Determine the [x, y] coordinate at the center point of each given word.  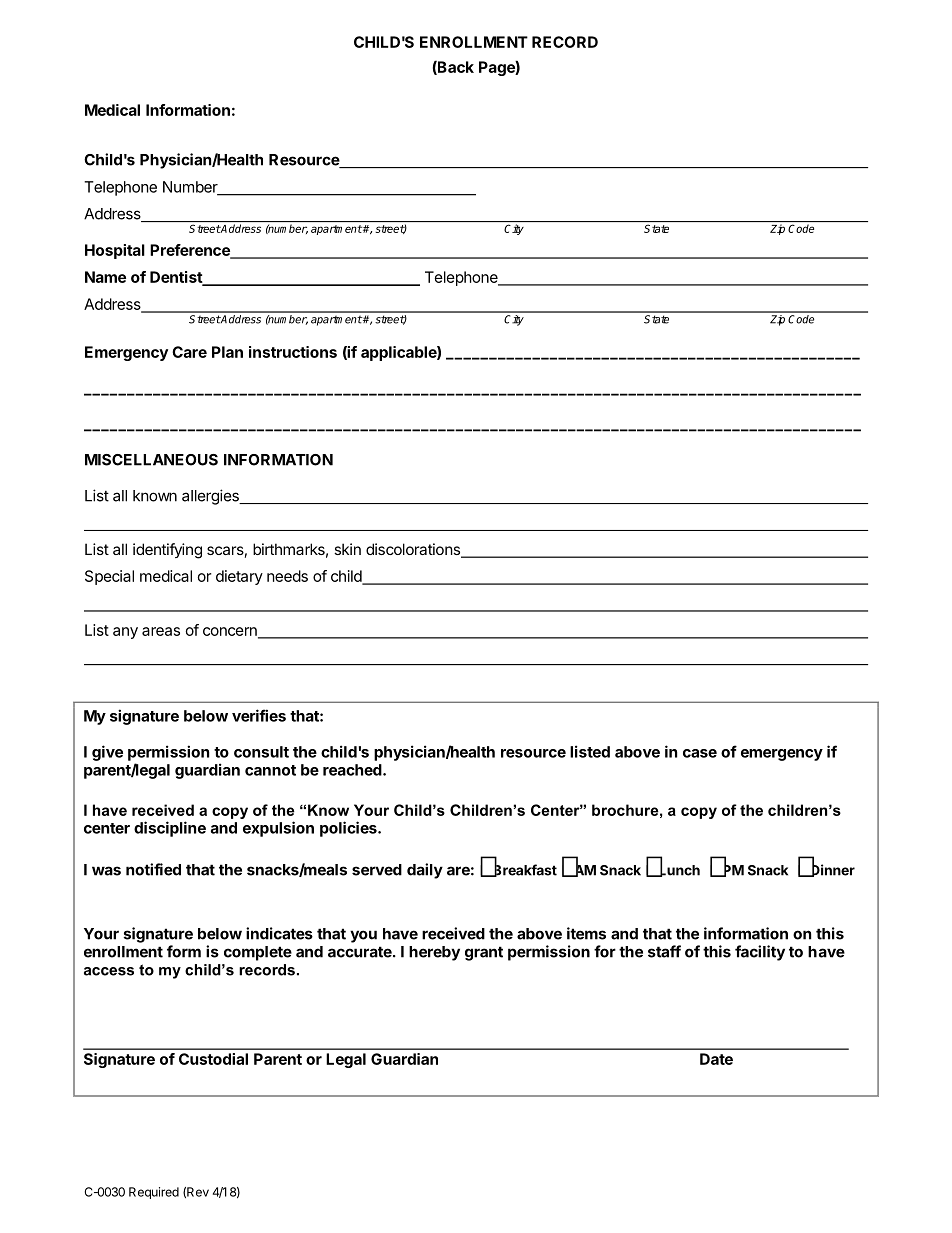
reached [353, 770]
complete [258, 953]
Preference [191, 251]
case [700, 753]
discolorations [414, 550]
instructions [293, 352]
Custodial [213, 1059]
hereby [434, 953]
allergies [211, 497]
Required [154, 1193]
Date [716, 1059]
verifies [259, 715]
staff [664, 951]
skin [347, 549]
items [586, 933]
